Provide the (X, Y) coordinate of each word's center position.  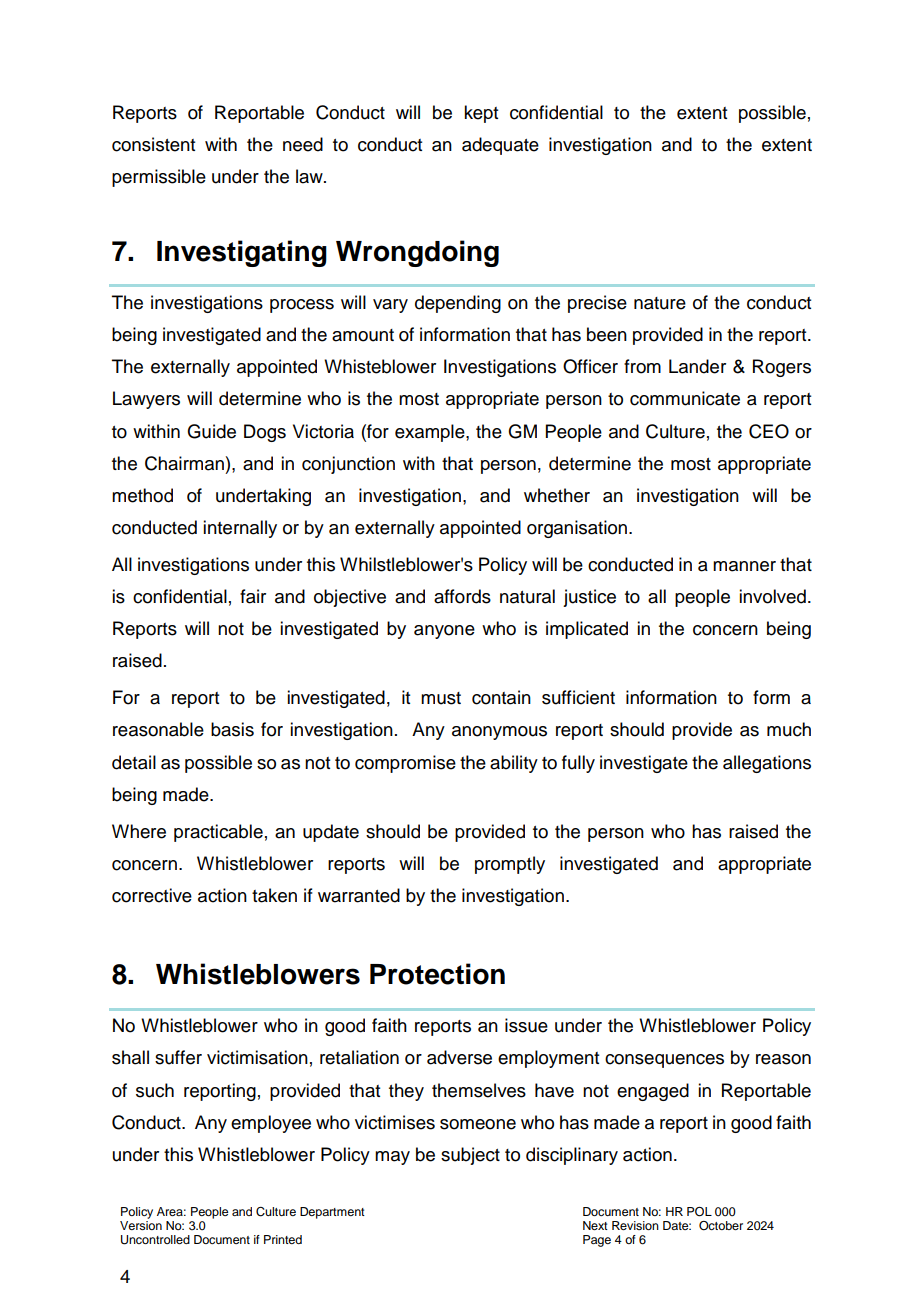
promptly (510, 865)
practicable (218, 833)
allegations (767, 764)
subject (470, 1156)
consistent (153, 144)
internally (240, 529)
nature (660, 303)
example (431, 433)
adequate (500, 146)
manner (744, 566)
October (721, 1226)
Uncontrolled (155, 1240)
